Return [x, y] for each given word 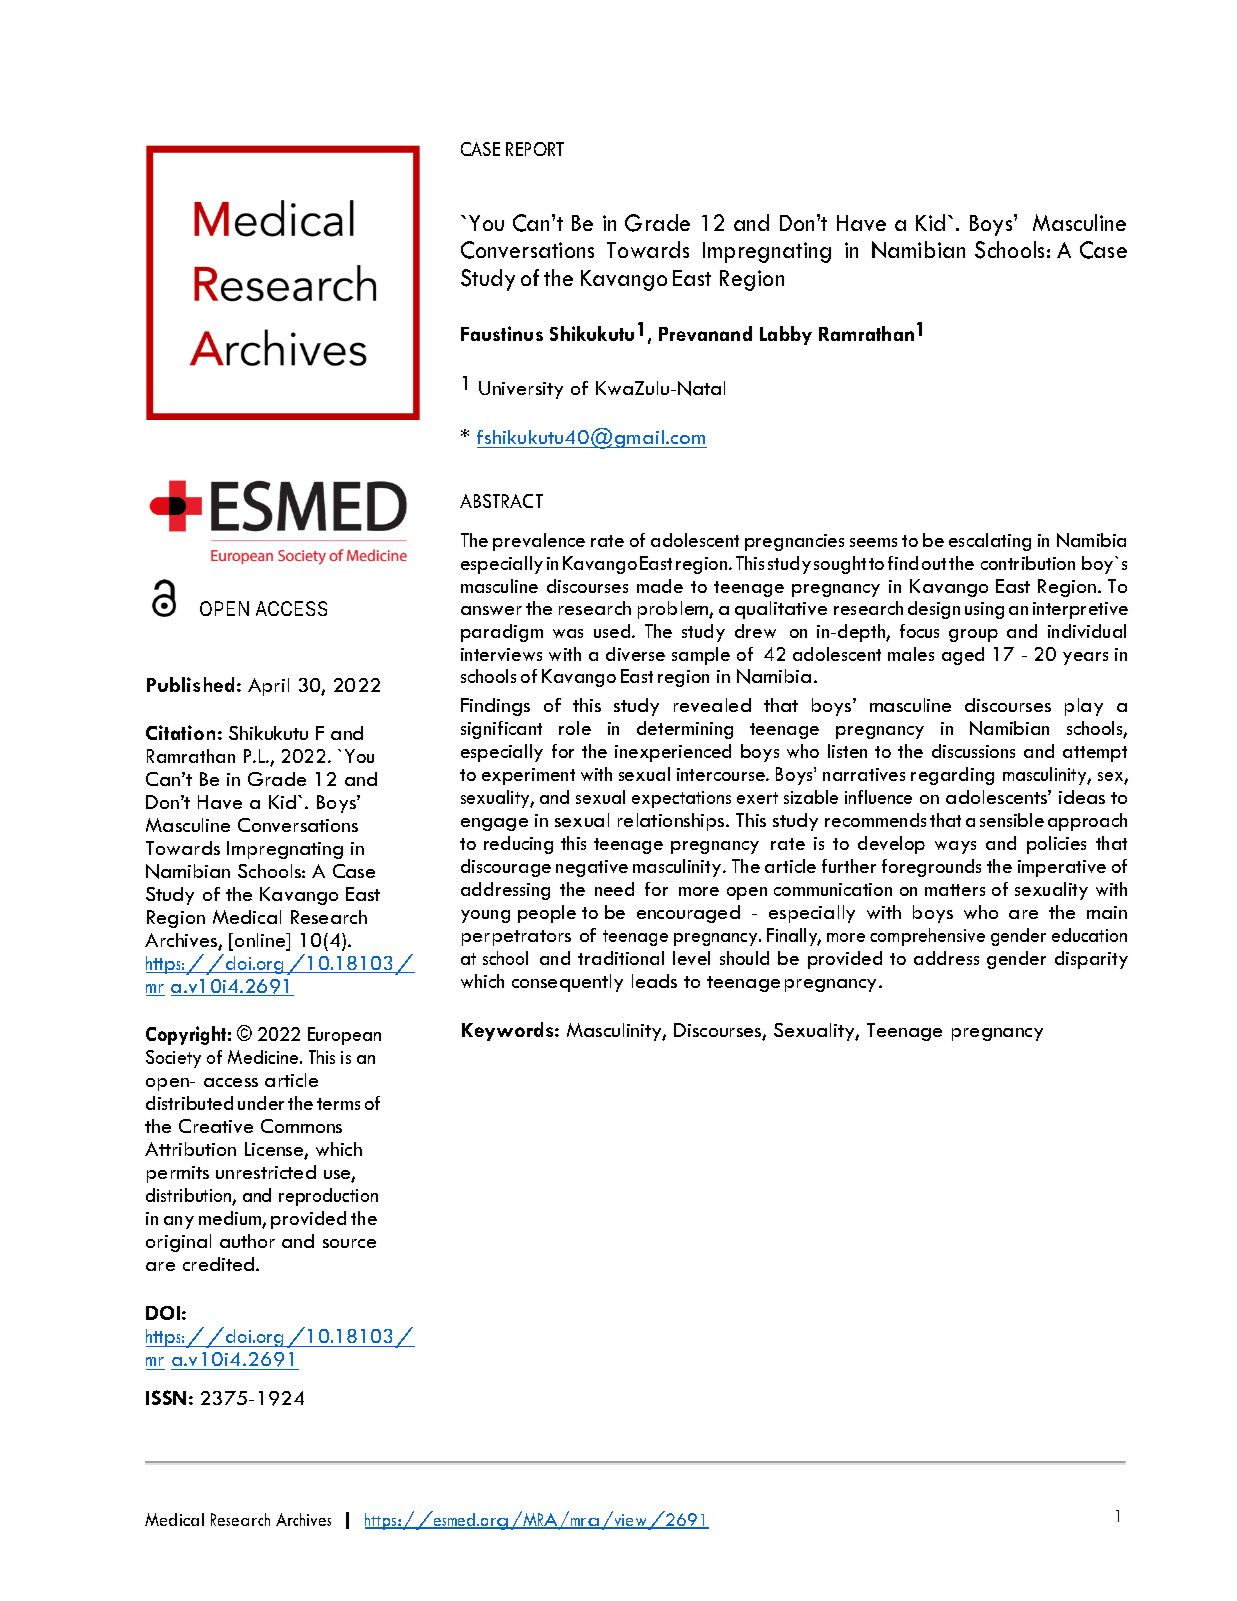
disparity [1091, 960]
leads [654, 981]
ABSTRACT [501, 501]
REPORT [535, 149]
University [521, 390]
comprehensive [927, 937]
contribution [1028, 563]
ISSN [166, 1397]
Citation [180, 732]
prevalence [539, 542]
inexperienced [673, 753]
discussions [973, 751]
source [349, 1243]
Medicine [264, 1057]
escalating [990, 542]
